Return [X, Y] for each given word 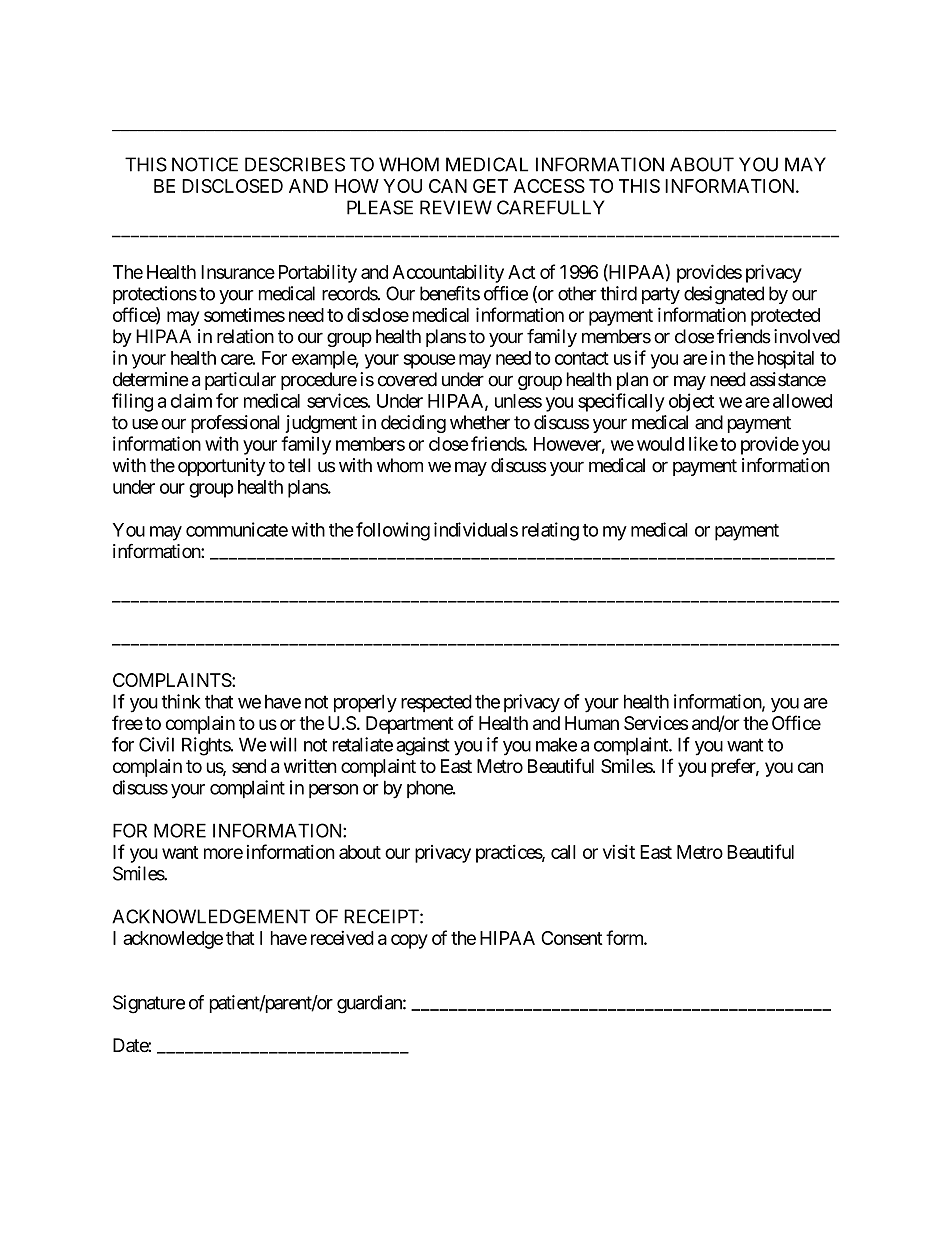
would [660, 444]
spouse [429, 361]
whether [480, 422]
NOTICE [205, 164]
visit [619, 851]
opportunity [221, 467]
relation [245, 336]
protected [785, 317]
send [249, 766]
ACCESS [549, 186]
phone [430, 789]
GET [490, 186]
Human [592, 723]
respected [436, 703]
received [342, 937]
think [181, 701]
